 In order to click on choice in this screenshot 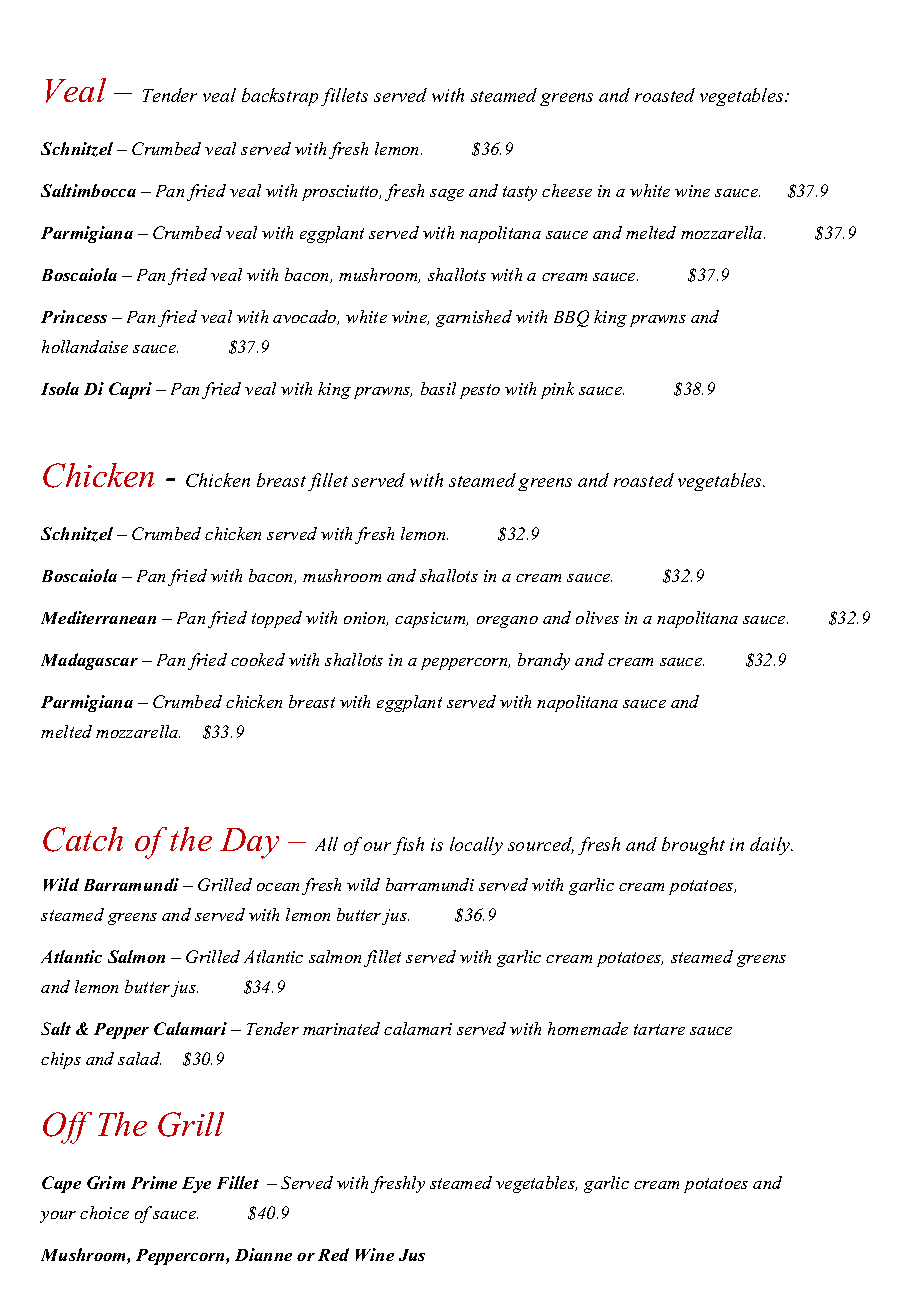, I will do `click(104, 1212)`.
